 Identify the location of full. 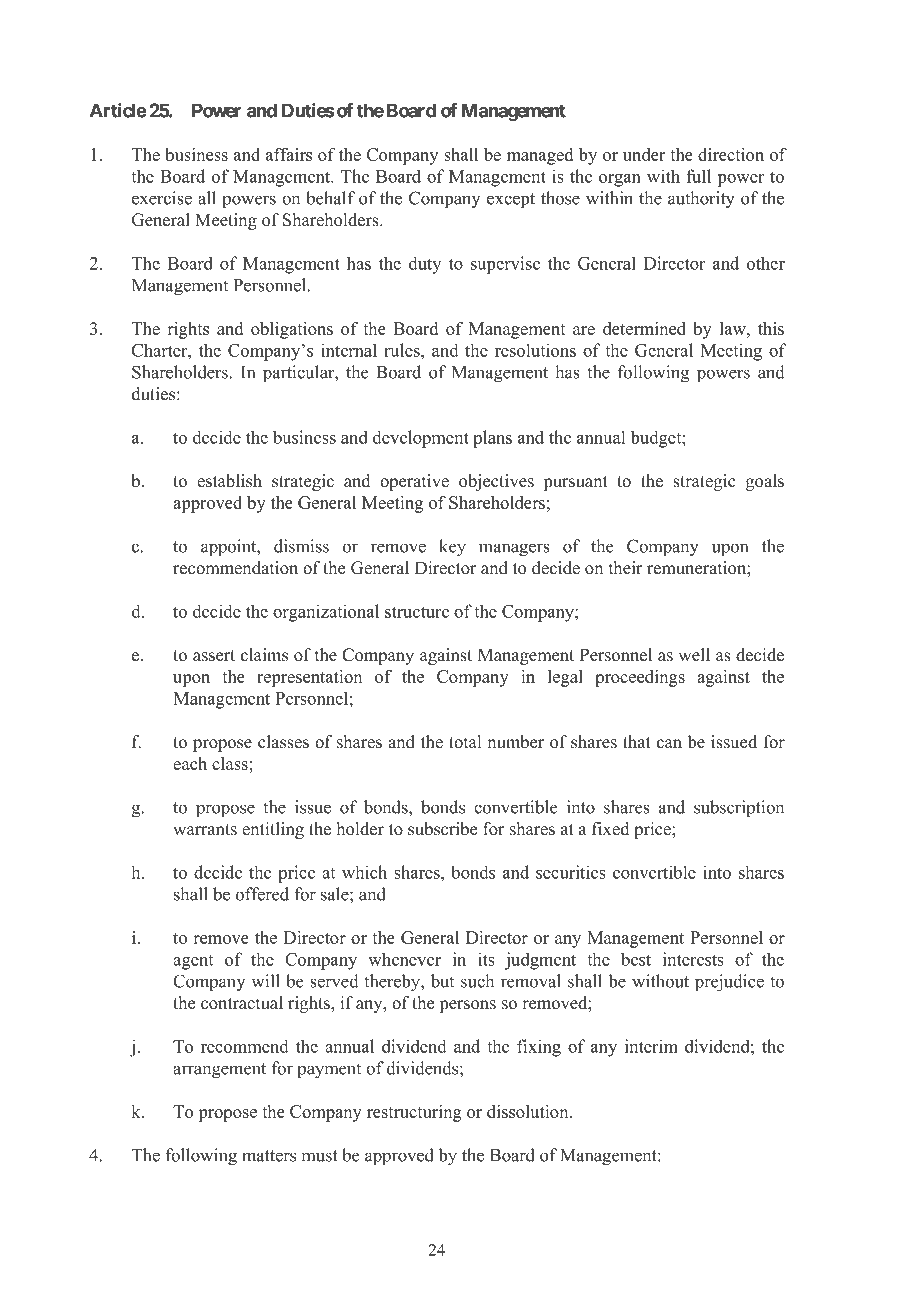
(698, 176).
